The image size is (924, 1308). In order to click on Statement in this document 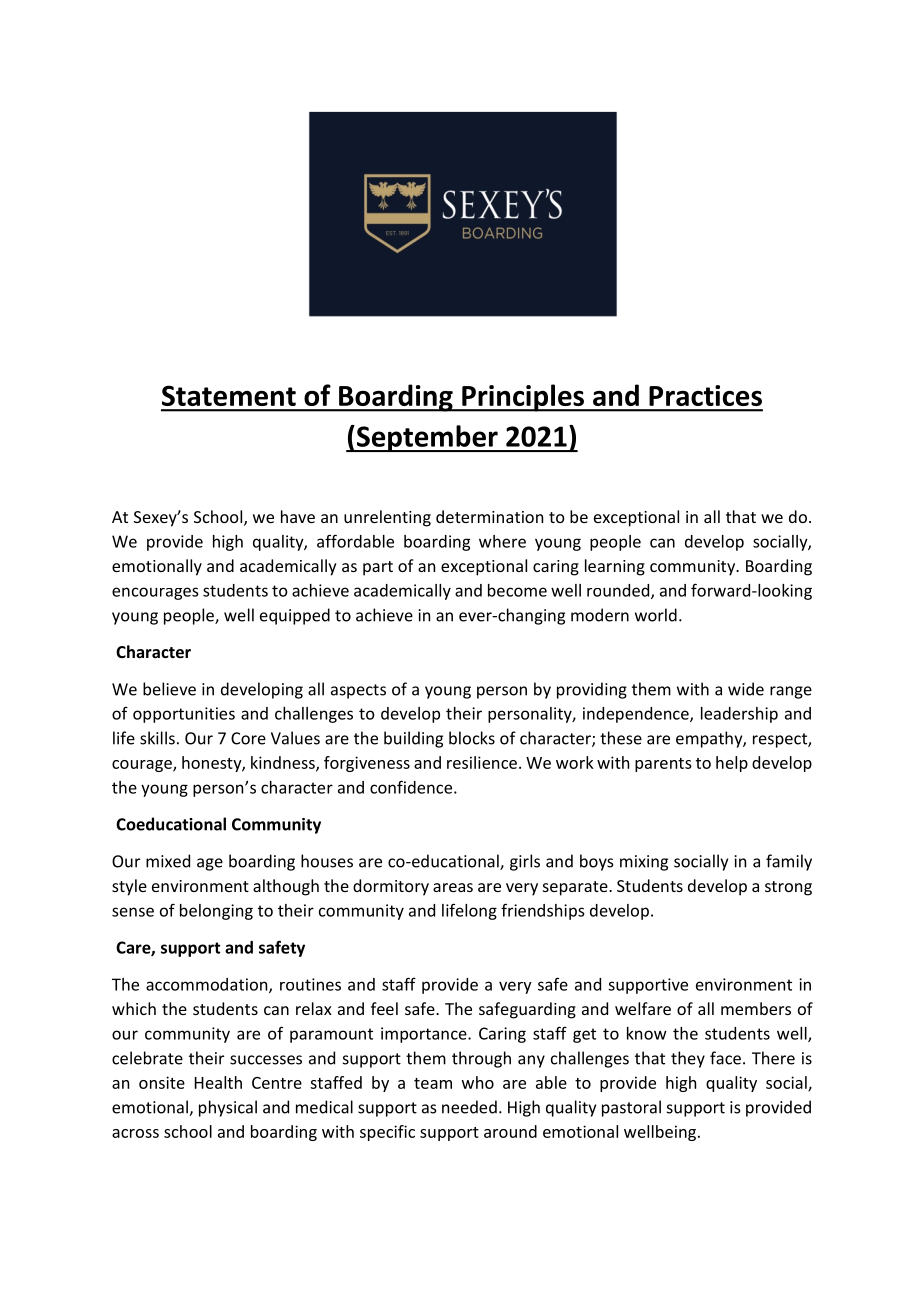, I will do `click(229, 395)`.
